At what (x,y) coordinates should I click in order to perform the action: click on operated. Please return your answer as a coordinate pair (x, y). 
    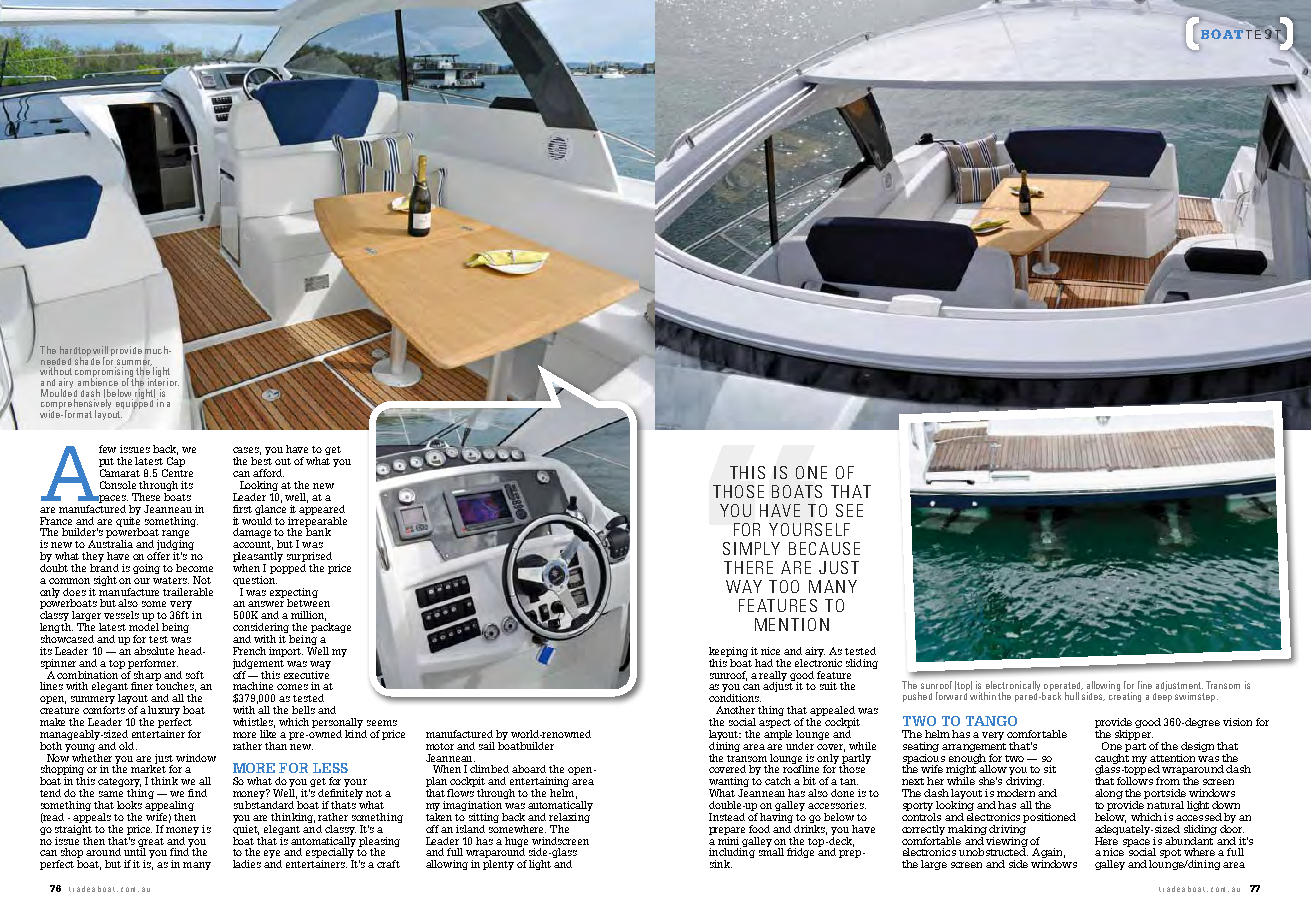
    Looking at the image, I should click on (1062, 688).
